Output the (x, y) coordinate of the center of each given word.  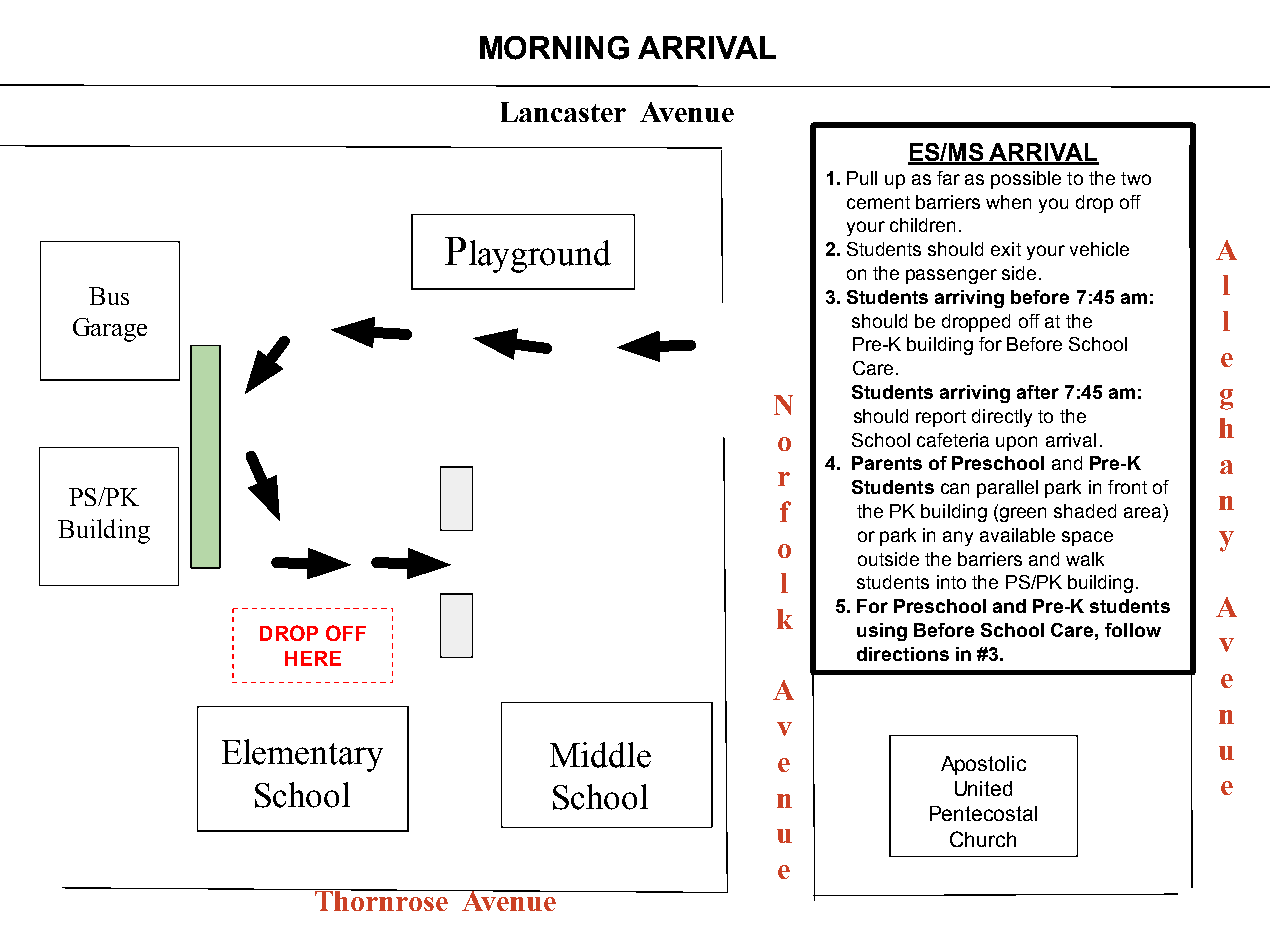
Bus (109, 296)
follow (1133, 630)
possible (1026, 180)
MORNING (554, 48)
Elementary (302, 755)
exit (1006, 249)
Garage (110, 330)
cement (878, 202)
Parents (887, 463)
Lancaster (563, 112)
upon (1016, 443)
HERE (313, 658)
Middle (600, 755)
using (882, 632)
